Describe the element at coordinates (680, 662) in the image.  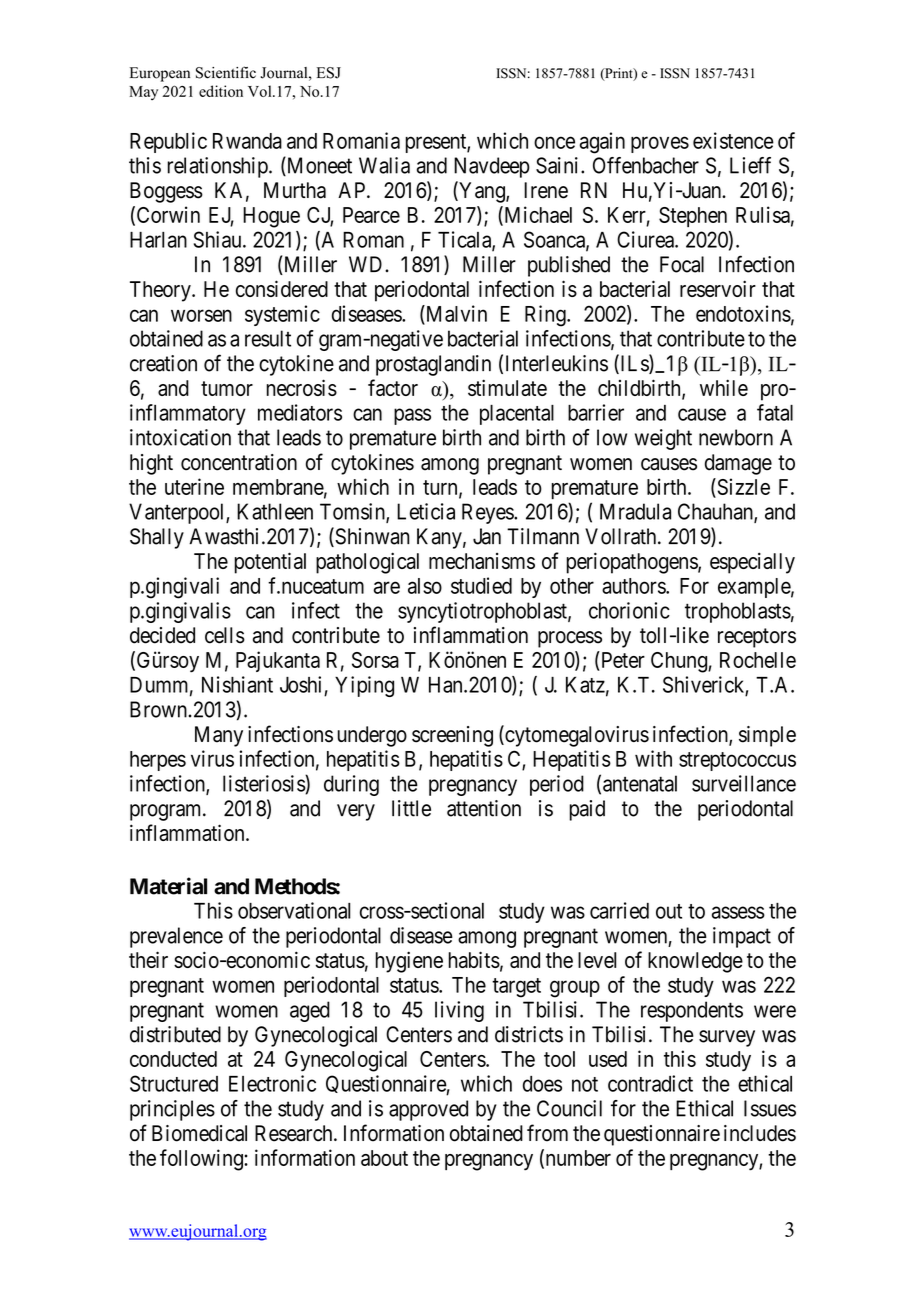
I see `Chung` at that location.
